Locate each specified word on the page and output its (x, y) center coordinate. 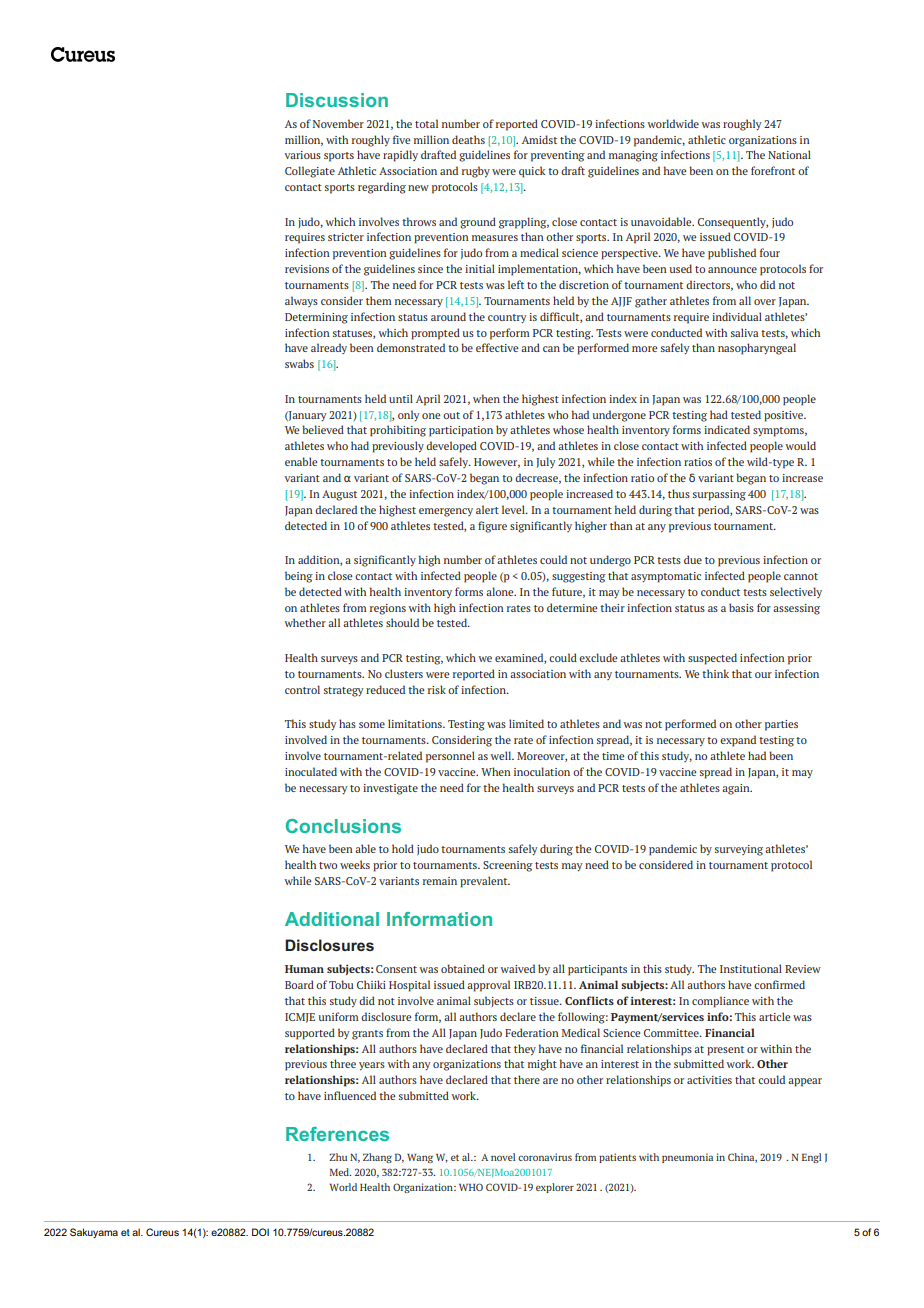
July (546, 462)
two (328, 865)
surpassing (719, 495)
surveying (739, 850)
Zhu (338, 1157)
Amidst (539, 139)
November (338, 123)
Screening (508, 866)
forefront (773, 170)
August (339, 495)
